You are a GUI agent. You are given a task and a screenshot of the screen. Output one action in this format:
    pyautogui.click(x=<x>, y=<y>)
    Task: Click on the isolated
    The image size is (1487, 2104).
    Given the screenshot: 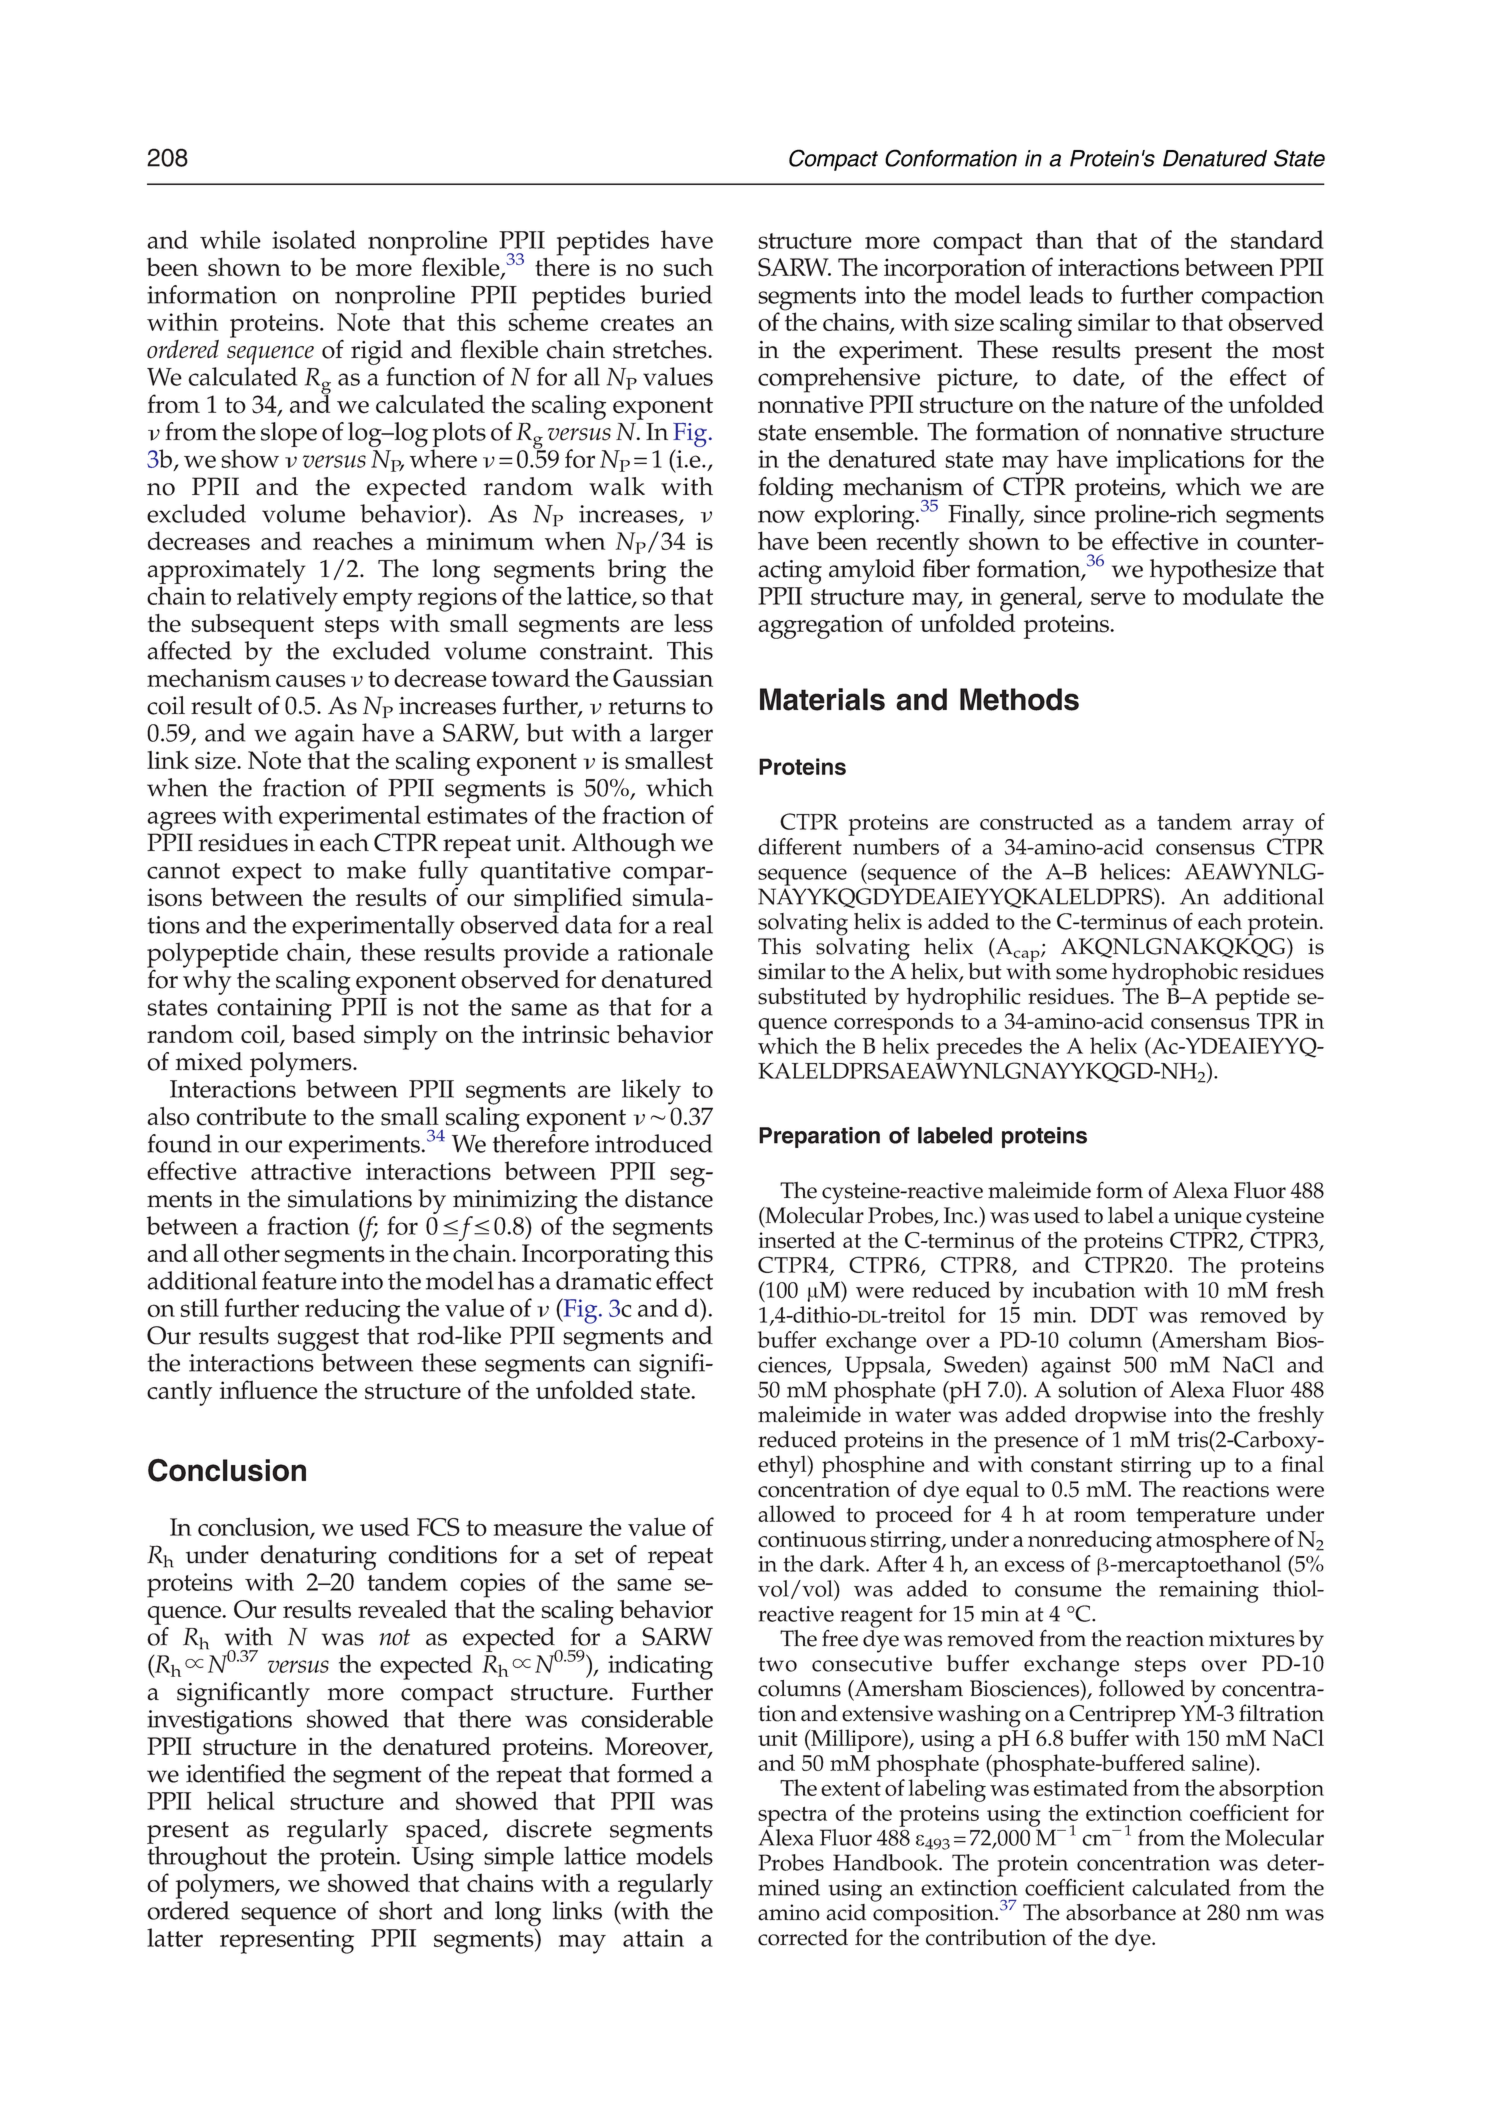 What is the action you would take?
    pyautogui.click(x=314, y=239)
